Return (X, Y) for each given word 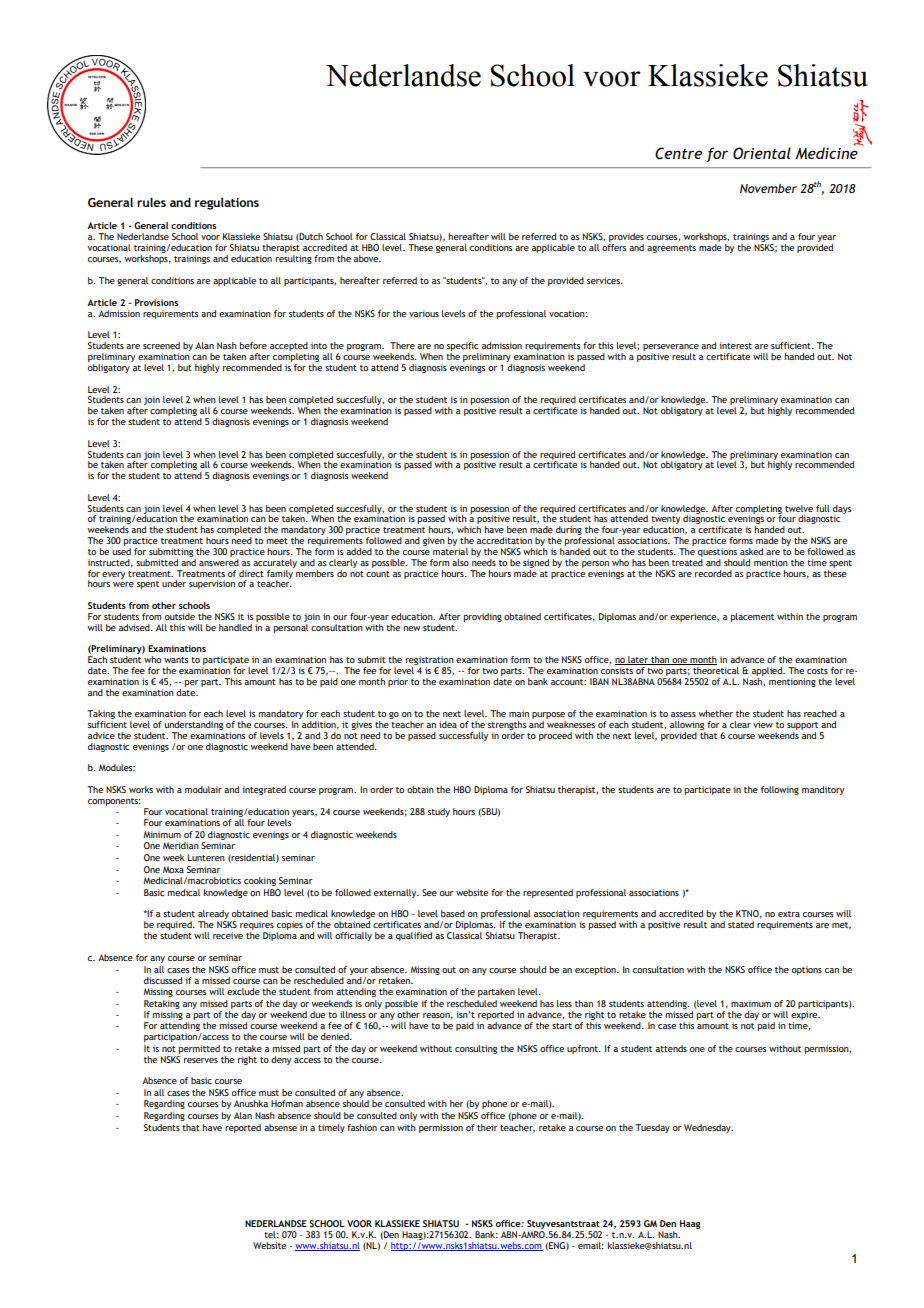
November (768, 188)
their (487, 1127)
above (367, 258)
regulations (227, 203)
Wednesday (708, 1128)
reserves (201, 1060)
